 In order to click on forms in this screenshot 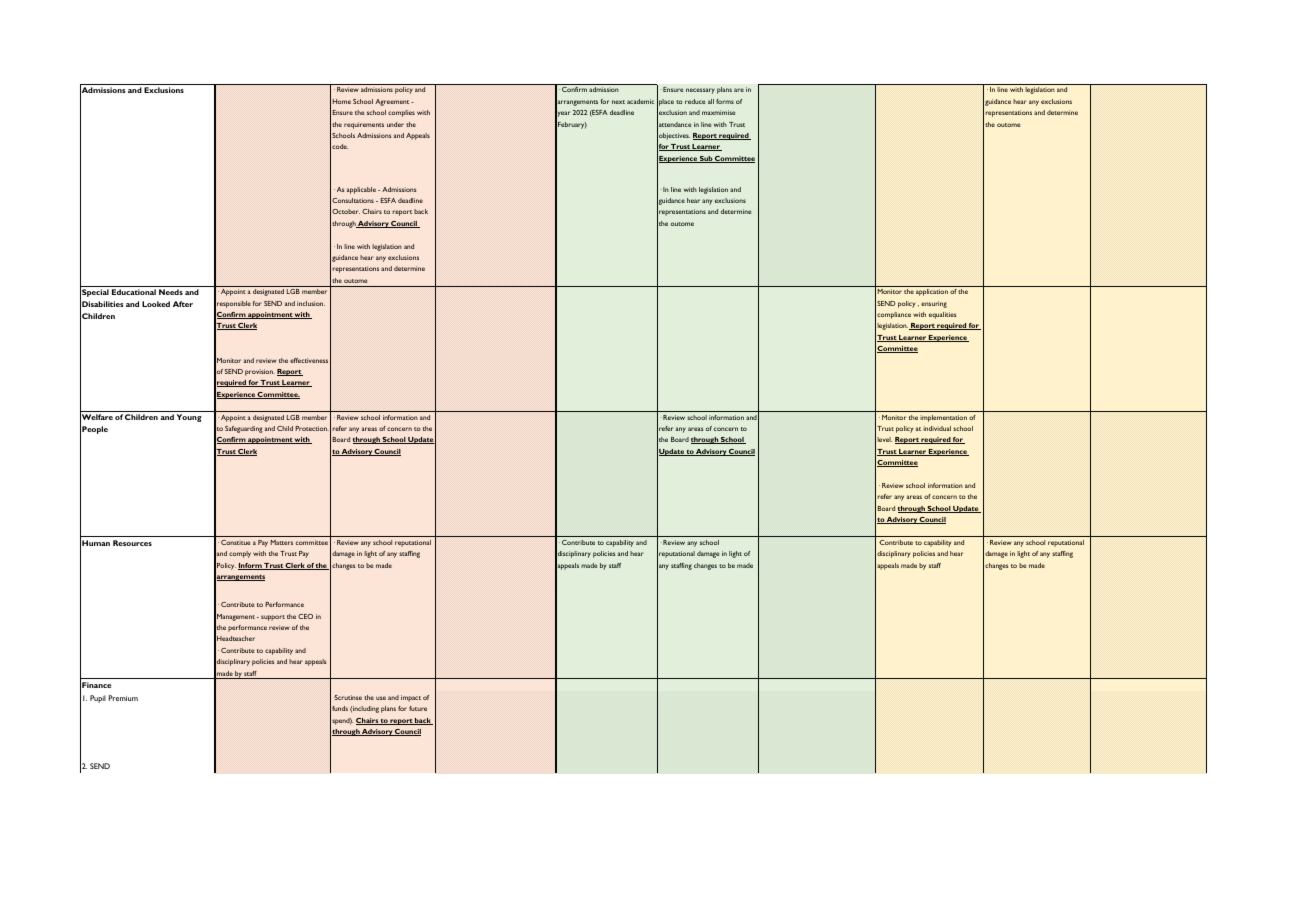, I will do `click(725, 101)`.
